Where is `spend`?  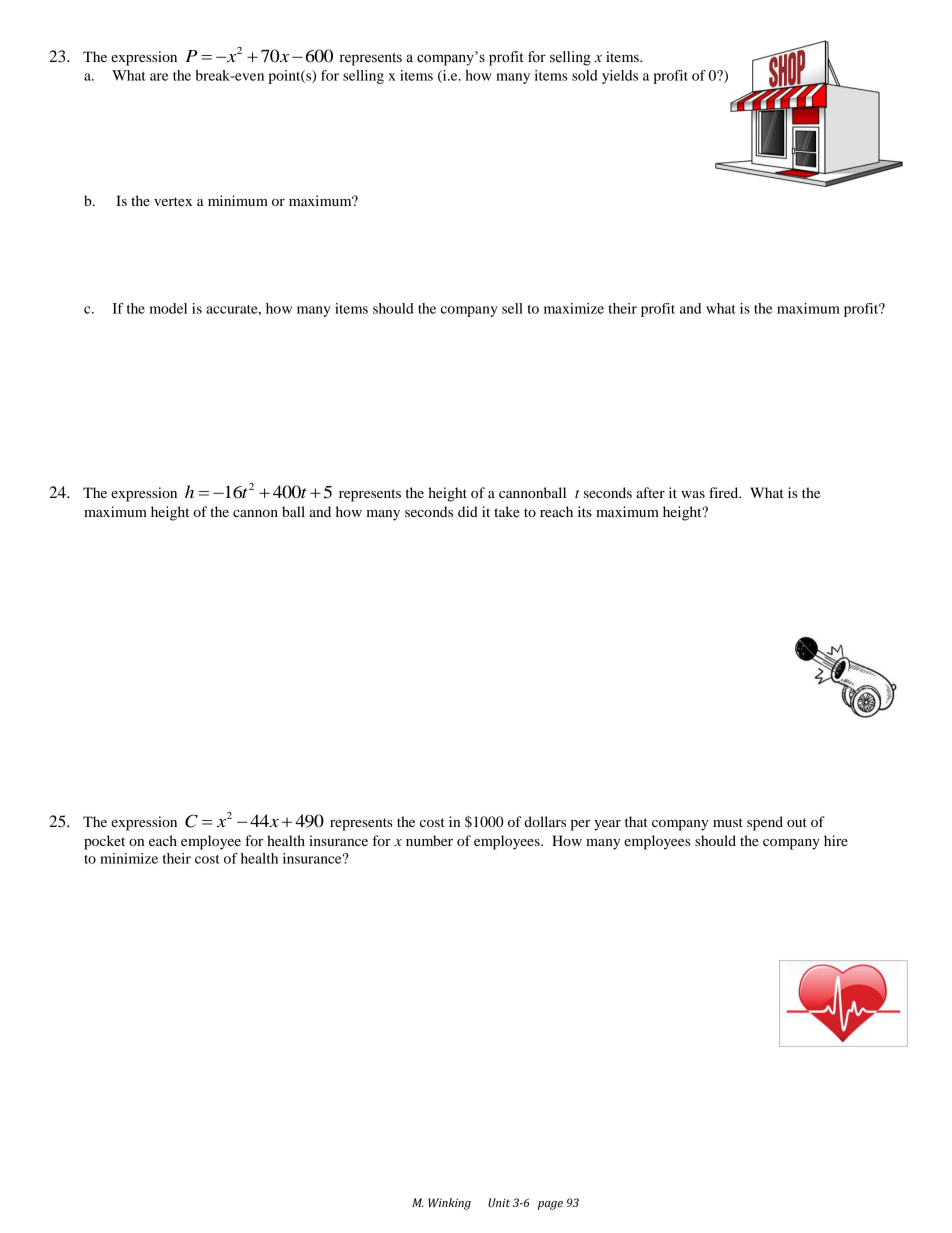
spend is located at coordinates (765, 823).
